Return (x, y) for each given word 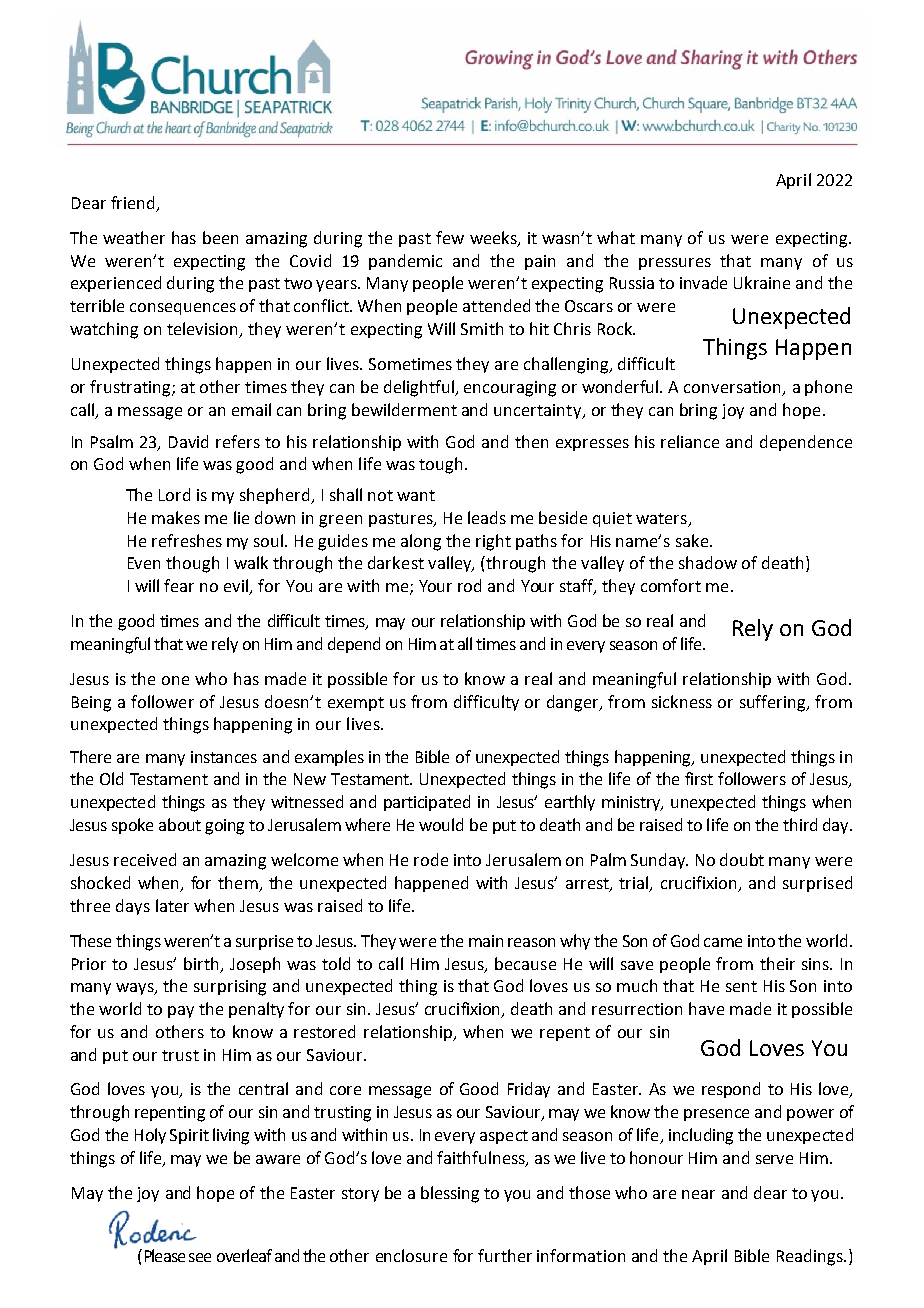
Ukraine (762, 282)
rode (431, 859)
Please (165, 1255)
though (192, 564)
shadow (708, 562)
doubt (742, 859)
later (172, 905)
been (220, 237)
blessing (450, 1194)
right (493, 542)
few (450, 237)
